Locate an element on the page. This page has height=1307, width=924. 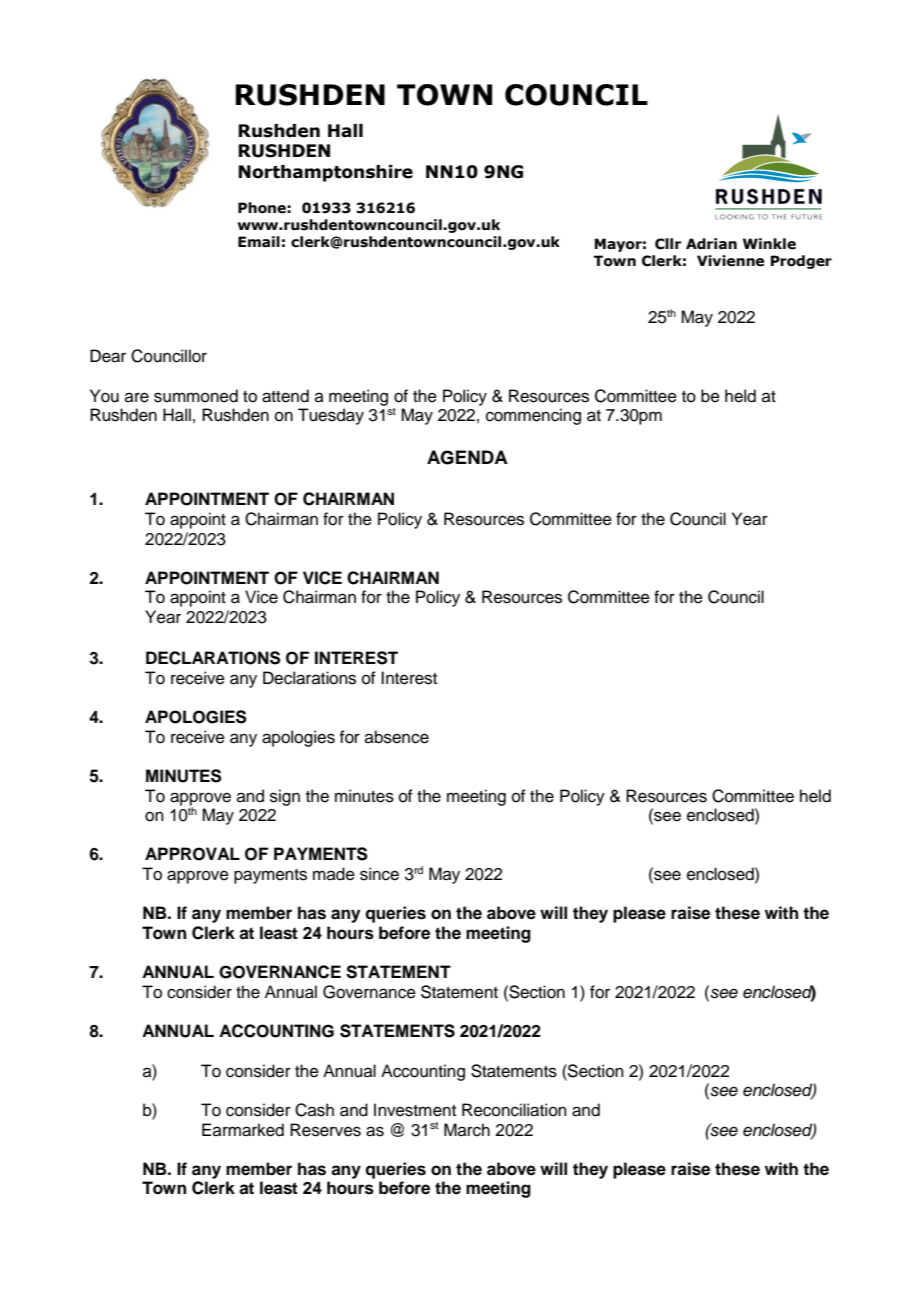
Adrian is located at coordinates (711, 244).
